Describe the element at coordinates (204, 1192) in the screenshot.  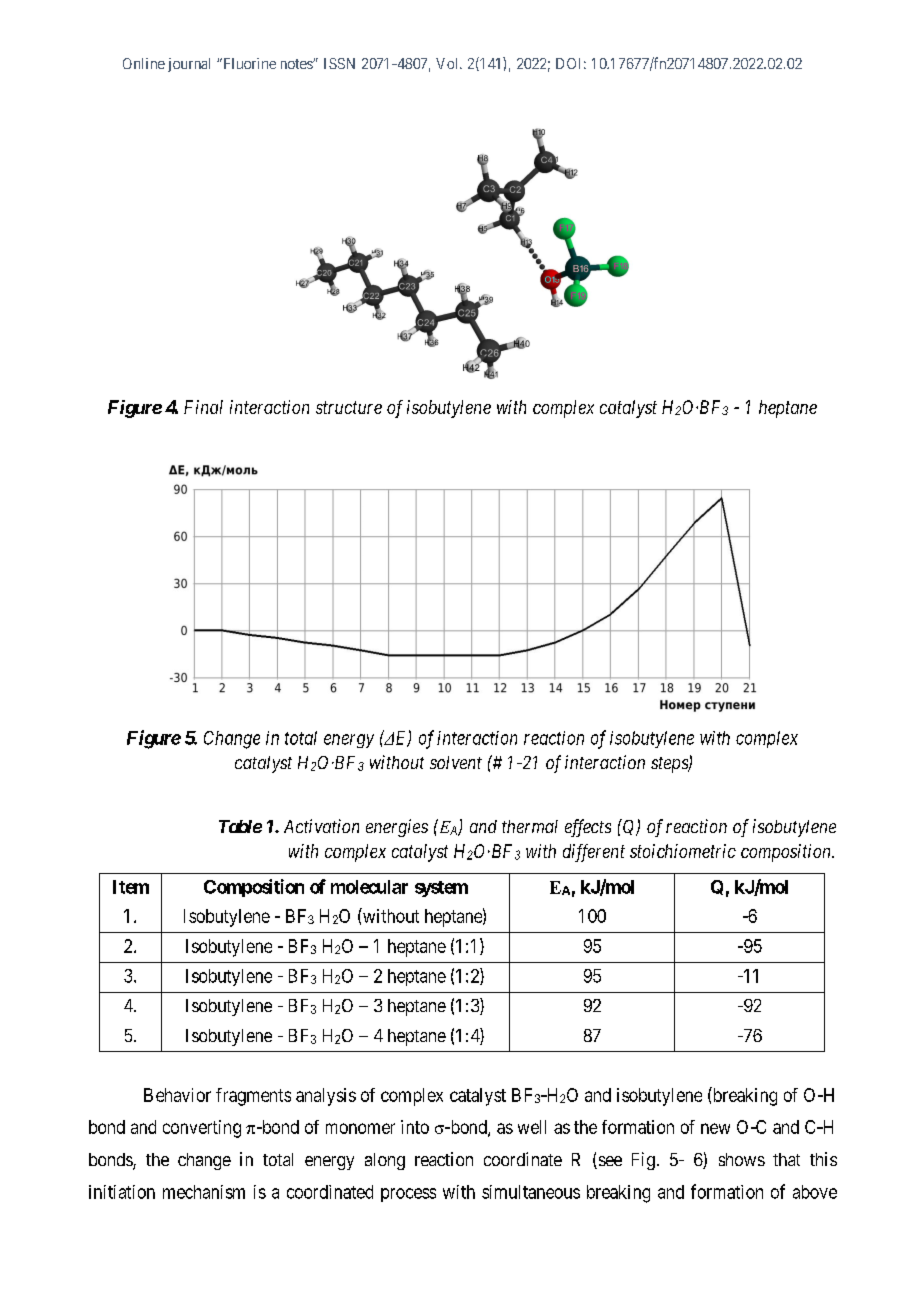
I see `mechanism` at that location.
